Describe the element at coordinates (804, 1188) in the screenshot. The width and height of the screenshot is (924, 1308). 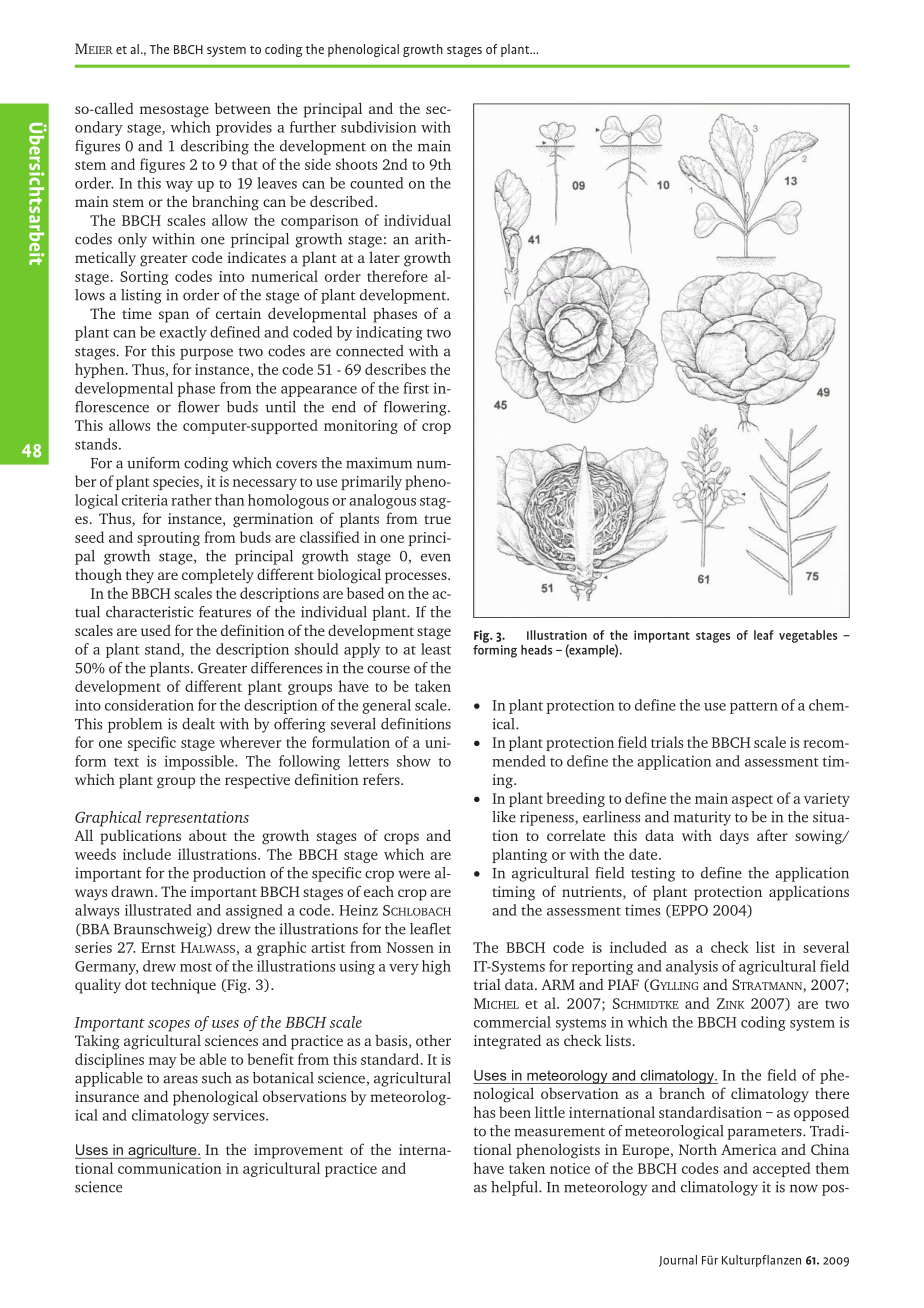
I see `now` at that location.
